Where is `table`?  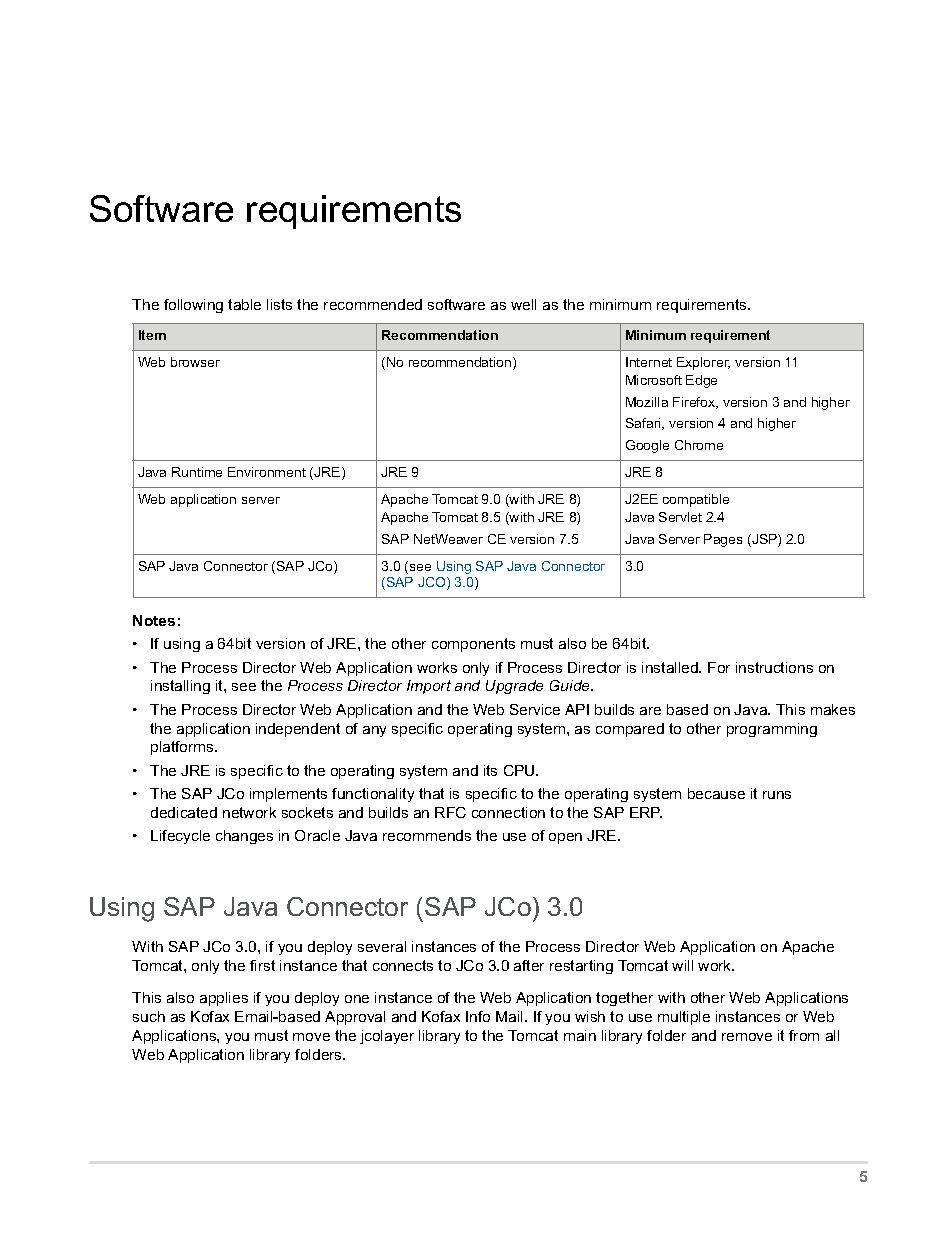
table is located at coordinates (244, 304).
